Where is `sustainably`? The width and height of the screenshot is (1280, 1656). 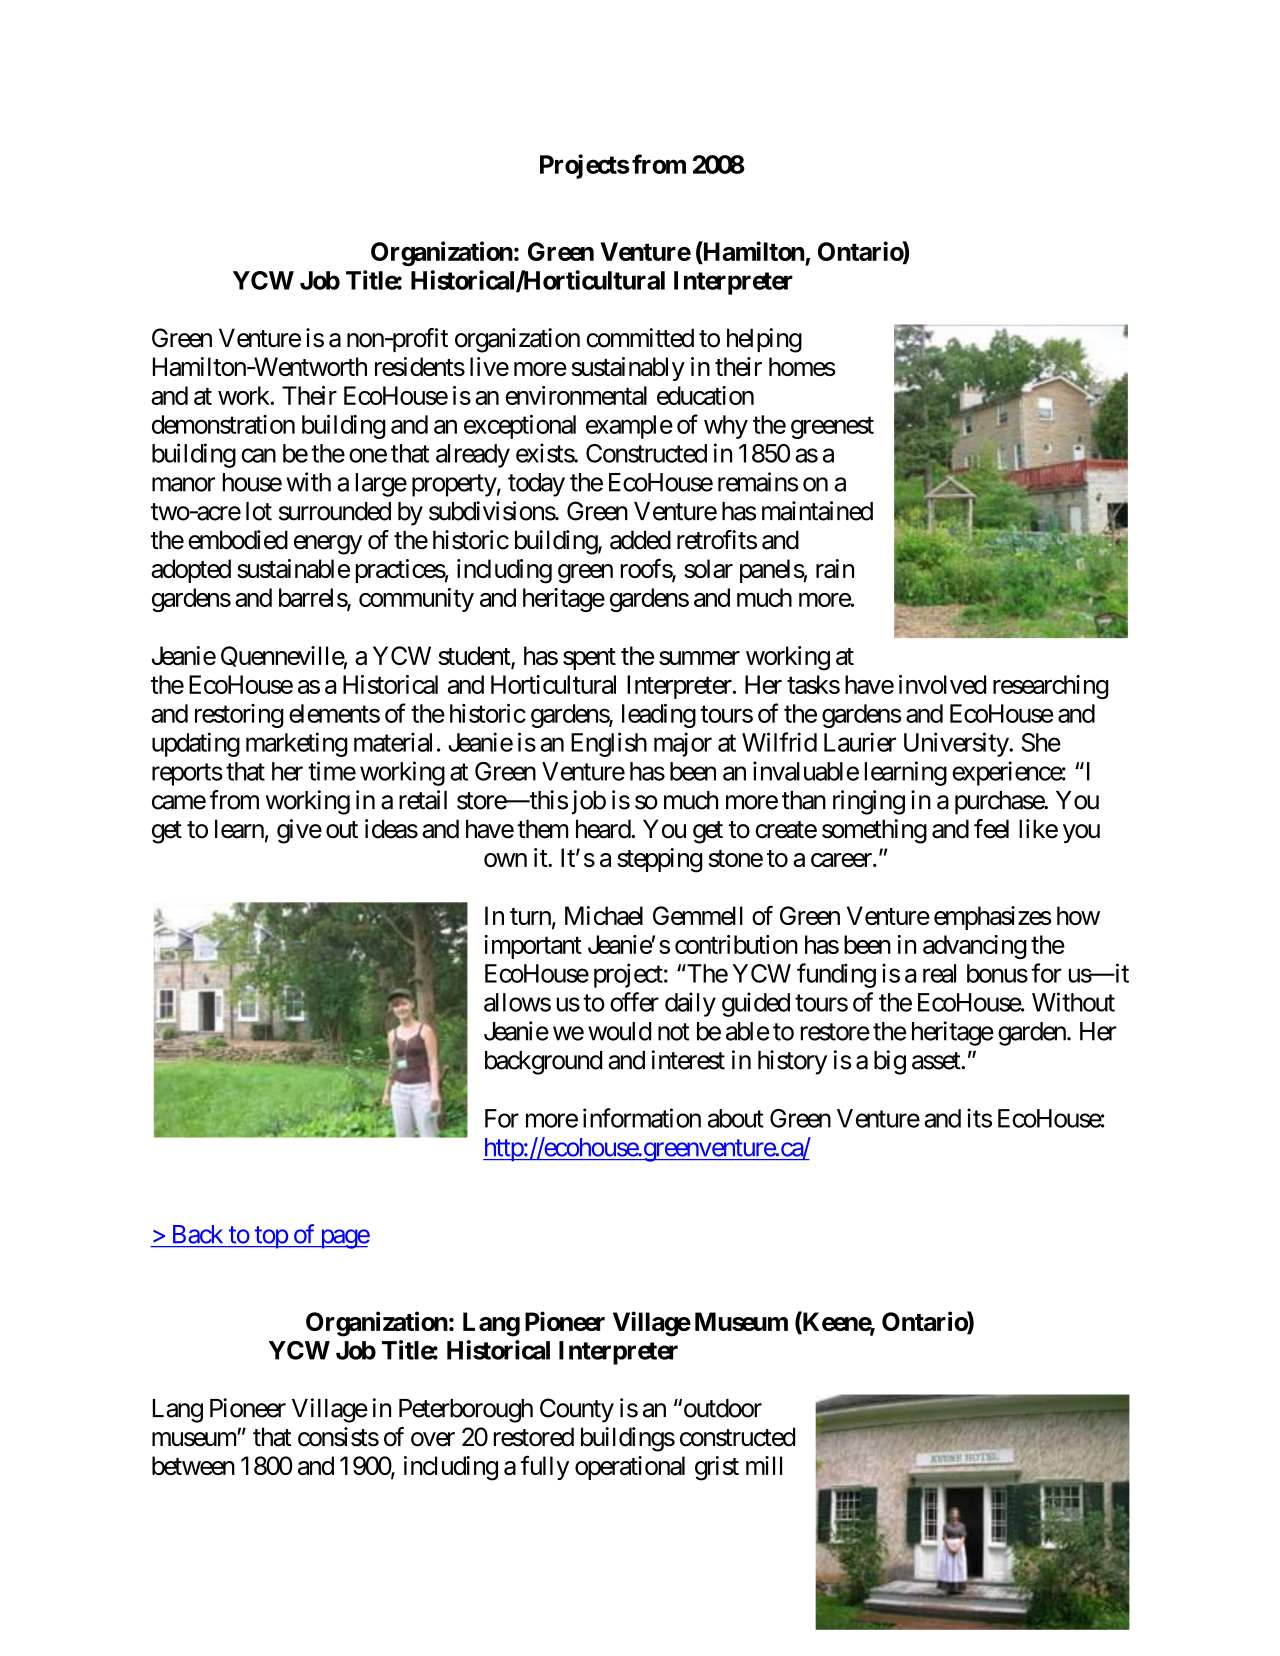 sustainably is located at coordinates (628, 369).
